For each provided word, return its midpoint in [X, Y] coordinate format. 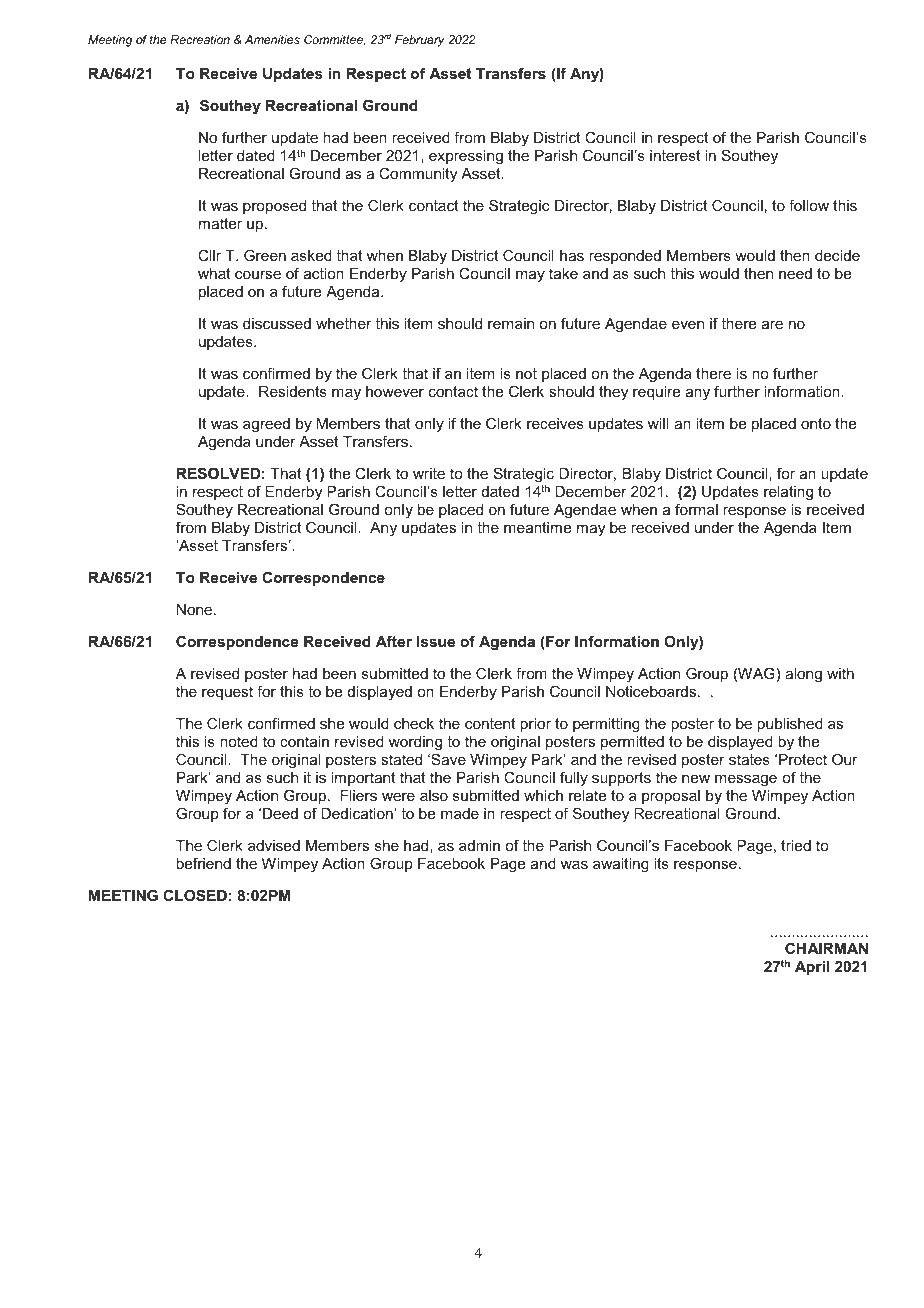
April [812, 968]
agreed [266, 425]
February [420, 41]
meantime [537, 527]
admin [479, 845]
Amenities [272, 39]
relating [788, 493]
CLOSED [195, 895]
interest [675, 155]
